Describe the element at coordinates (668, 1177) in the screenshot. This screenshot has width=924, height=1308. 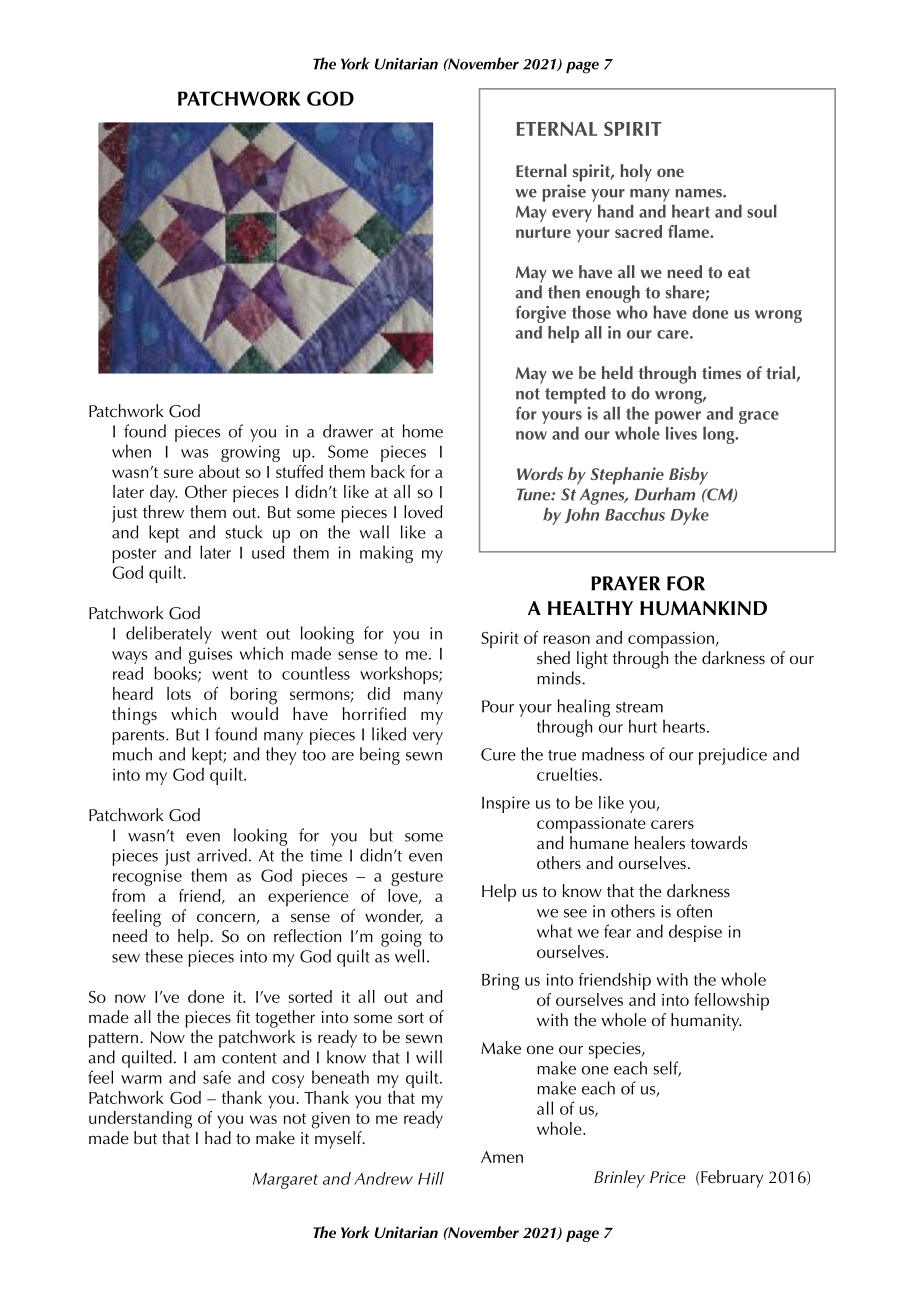
I see `Price` at that location.
